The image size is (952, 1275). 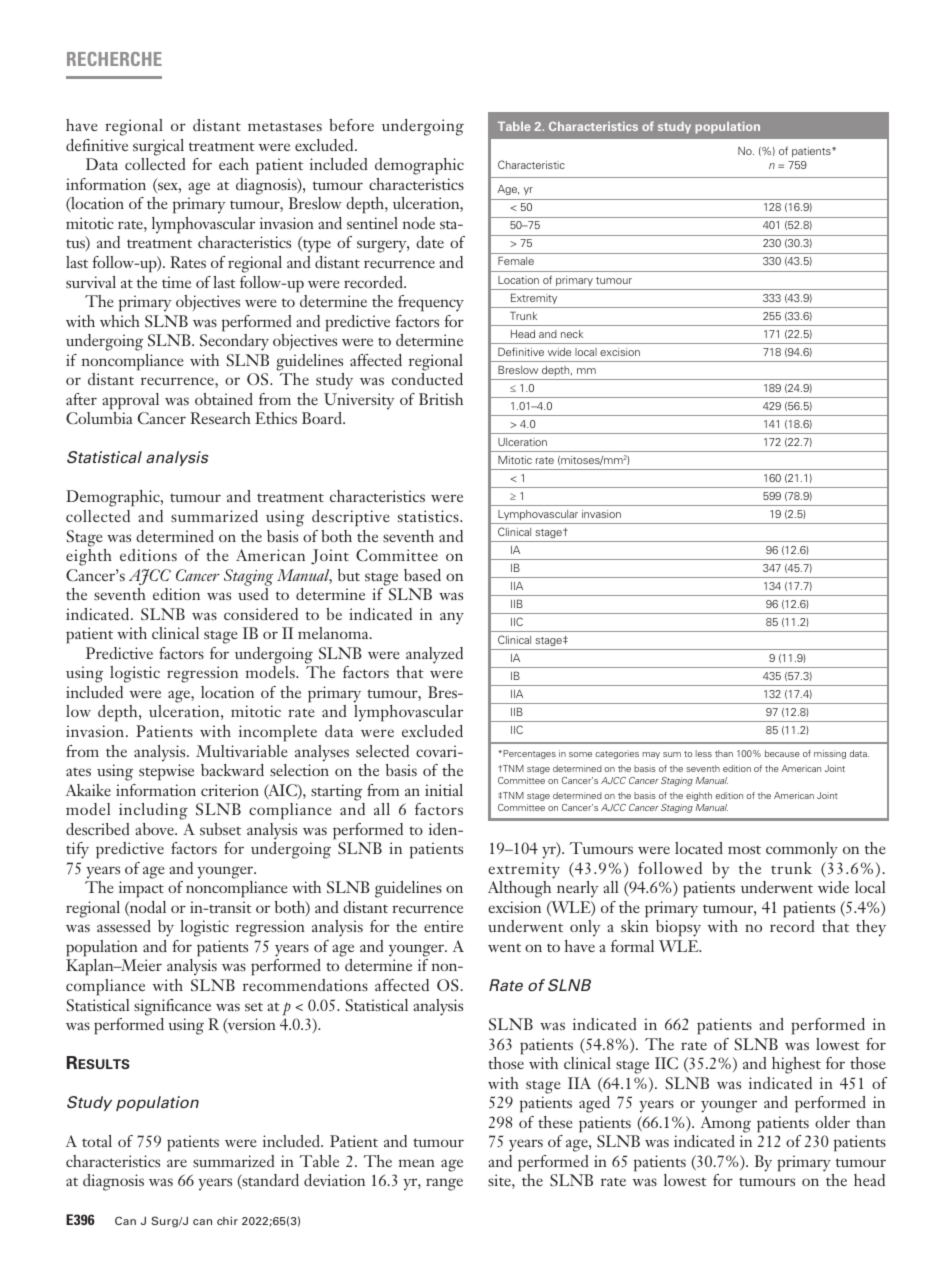 What do you see at coordinates (516, 261) in the screenshot?
I see `Female` at bounding box center [516, 261].
